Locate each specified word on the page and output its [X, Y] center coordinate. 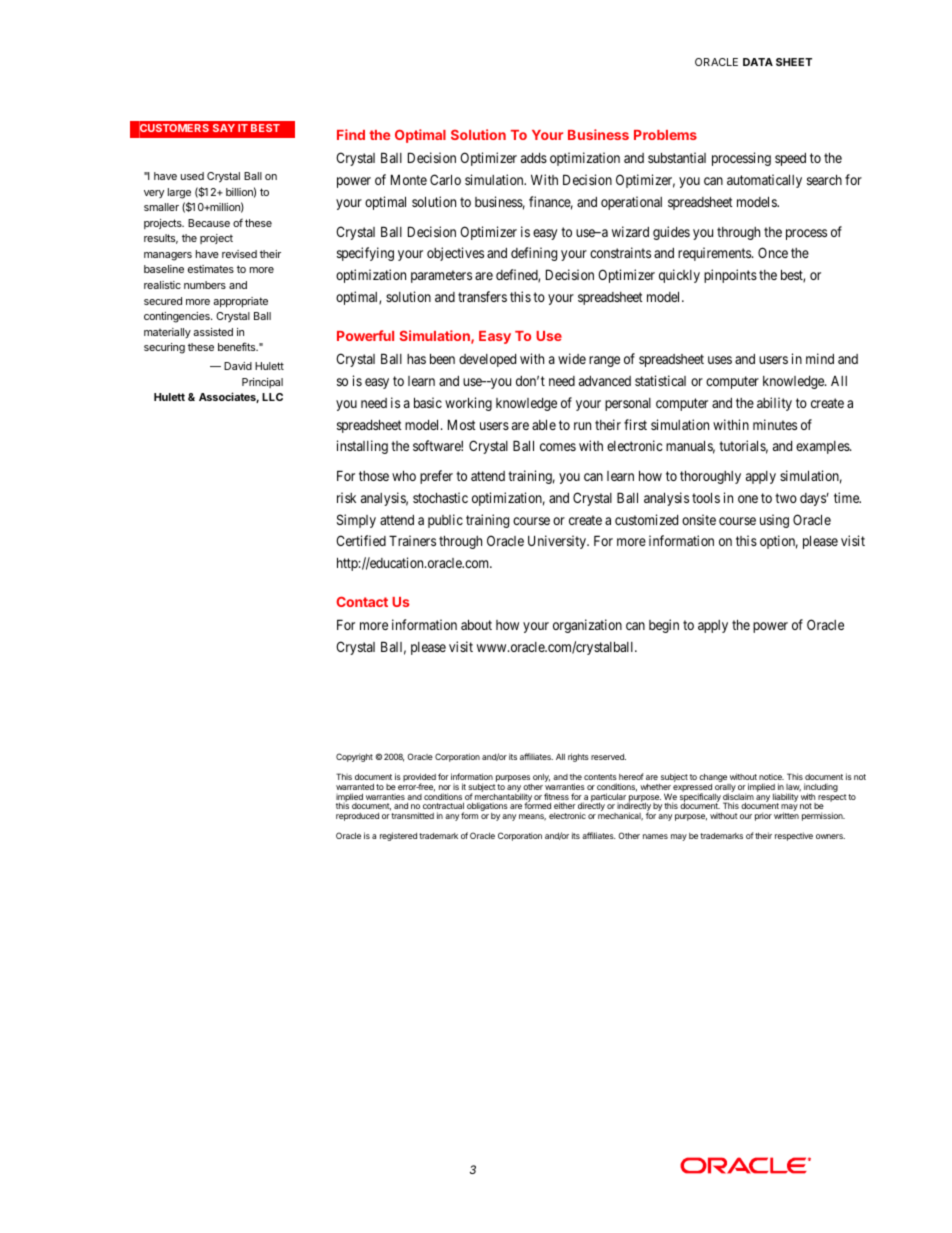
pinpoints [730, 276]
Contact [362, 601]
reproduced [357, 817]
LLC [272, 397]
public [445, 521]
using [774, 521]
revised [239, 254]
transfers [482, 296]
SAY [224, 128]
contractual [443, 806]
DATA [758, 62]
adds [534, 158]
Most [462, 424]
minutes [775, 424]
